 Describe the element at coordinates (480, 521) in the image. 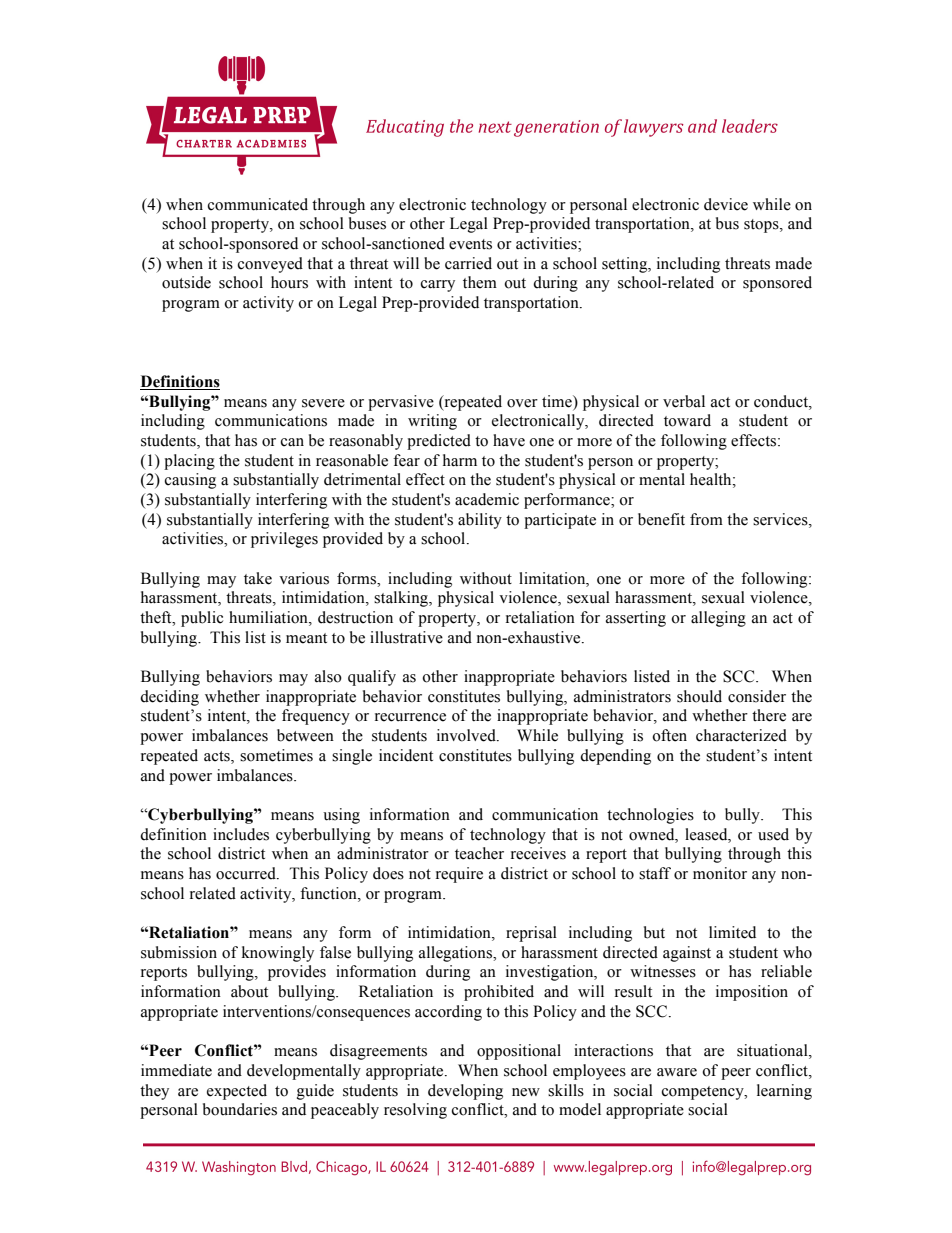

I see `ability` at that location.
